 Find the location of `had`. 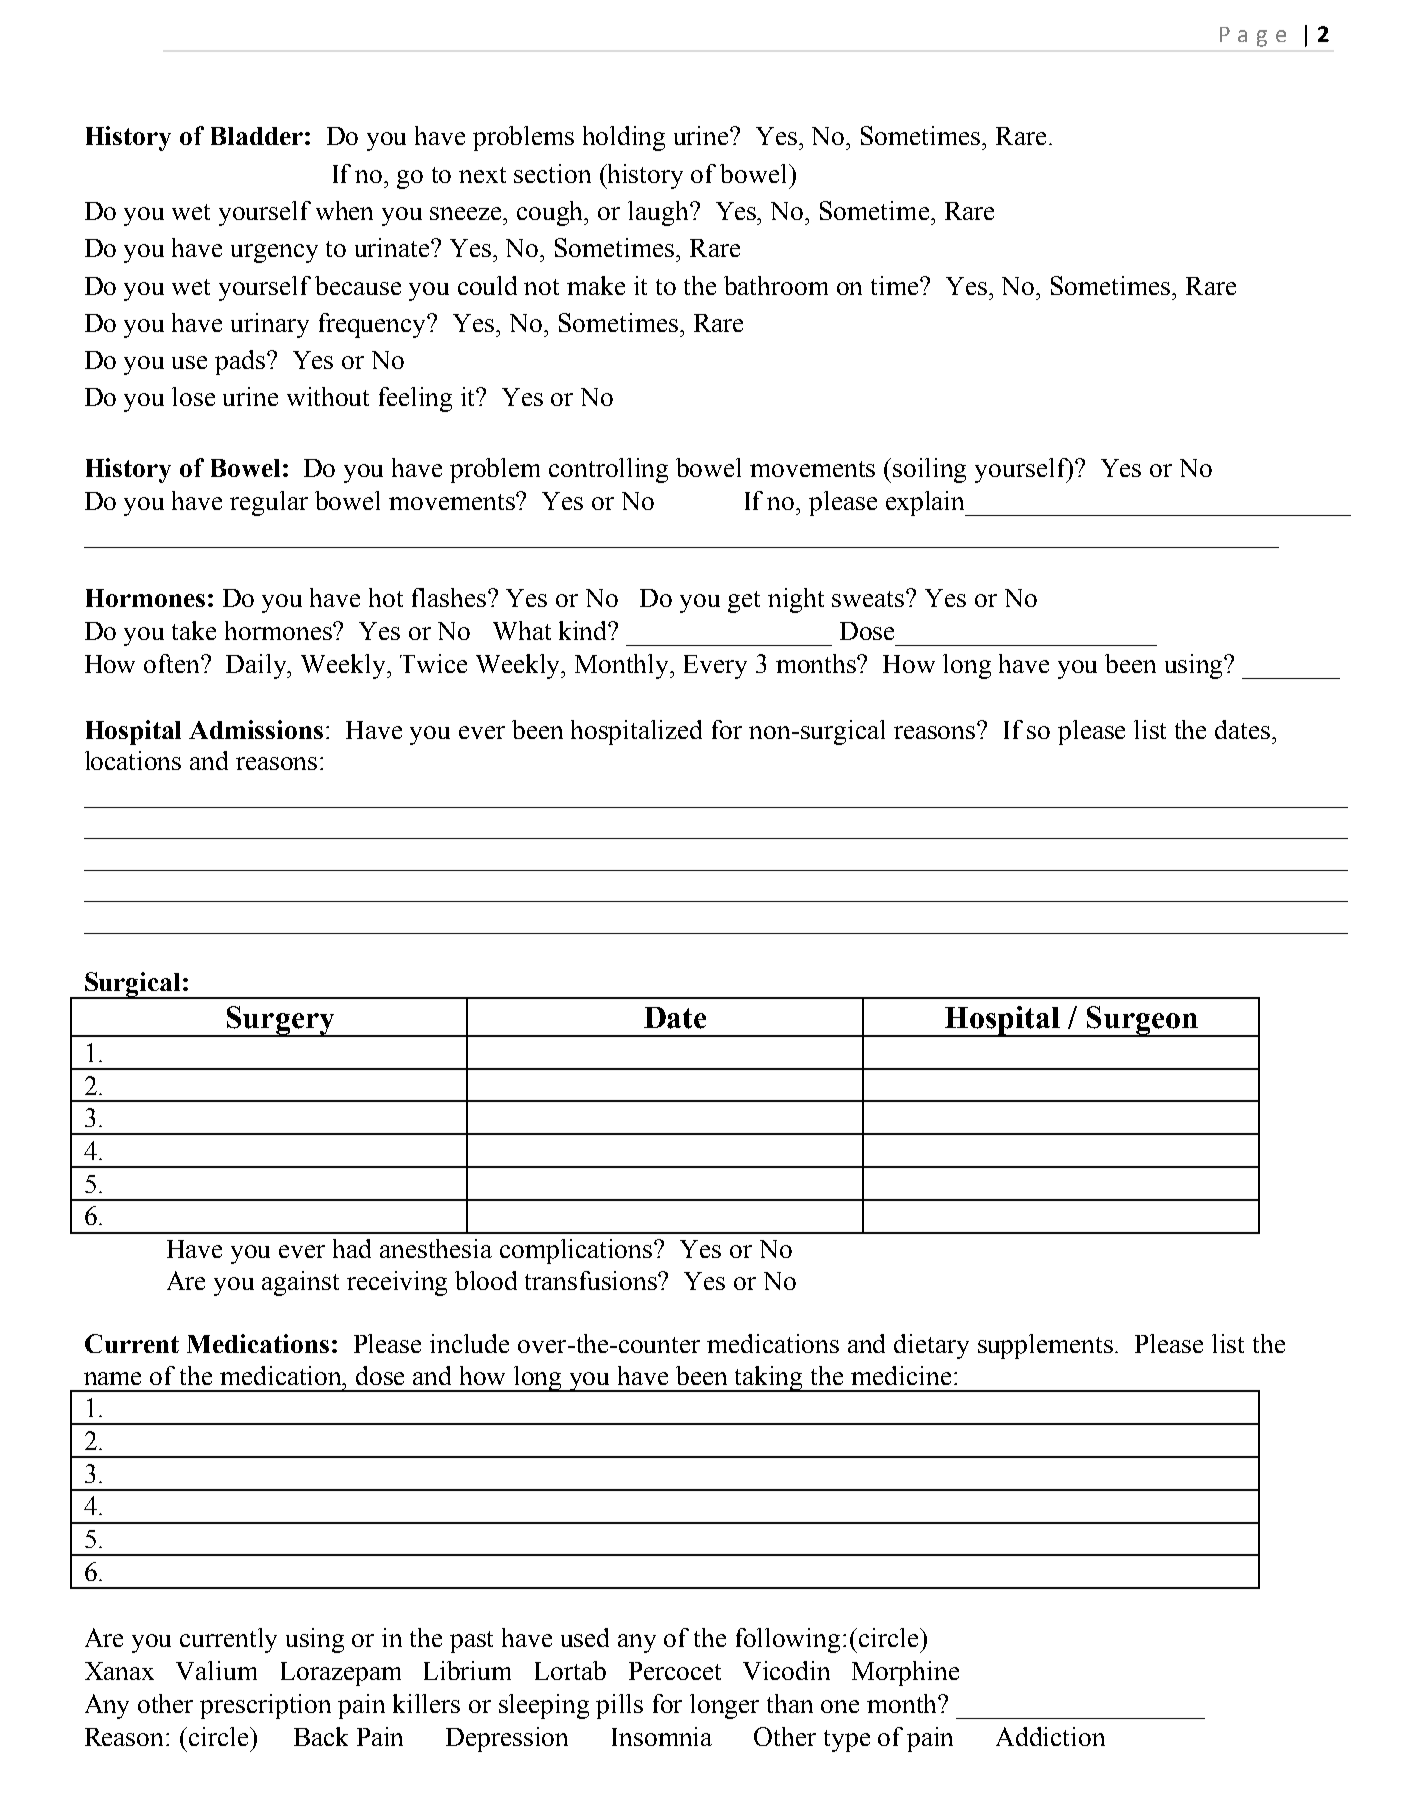

had is located at coordinates (352, 1248).
